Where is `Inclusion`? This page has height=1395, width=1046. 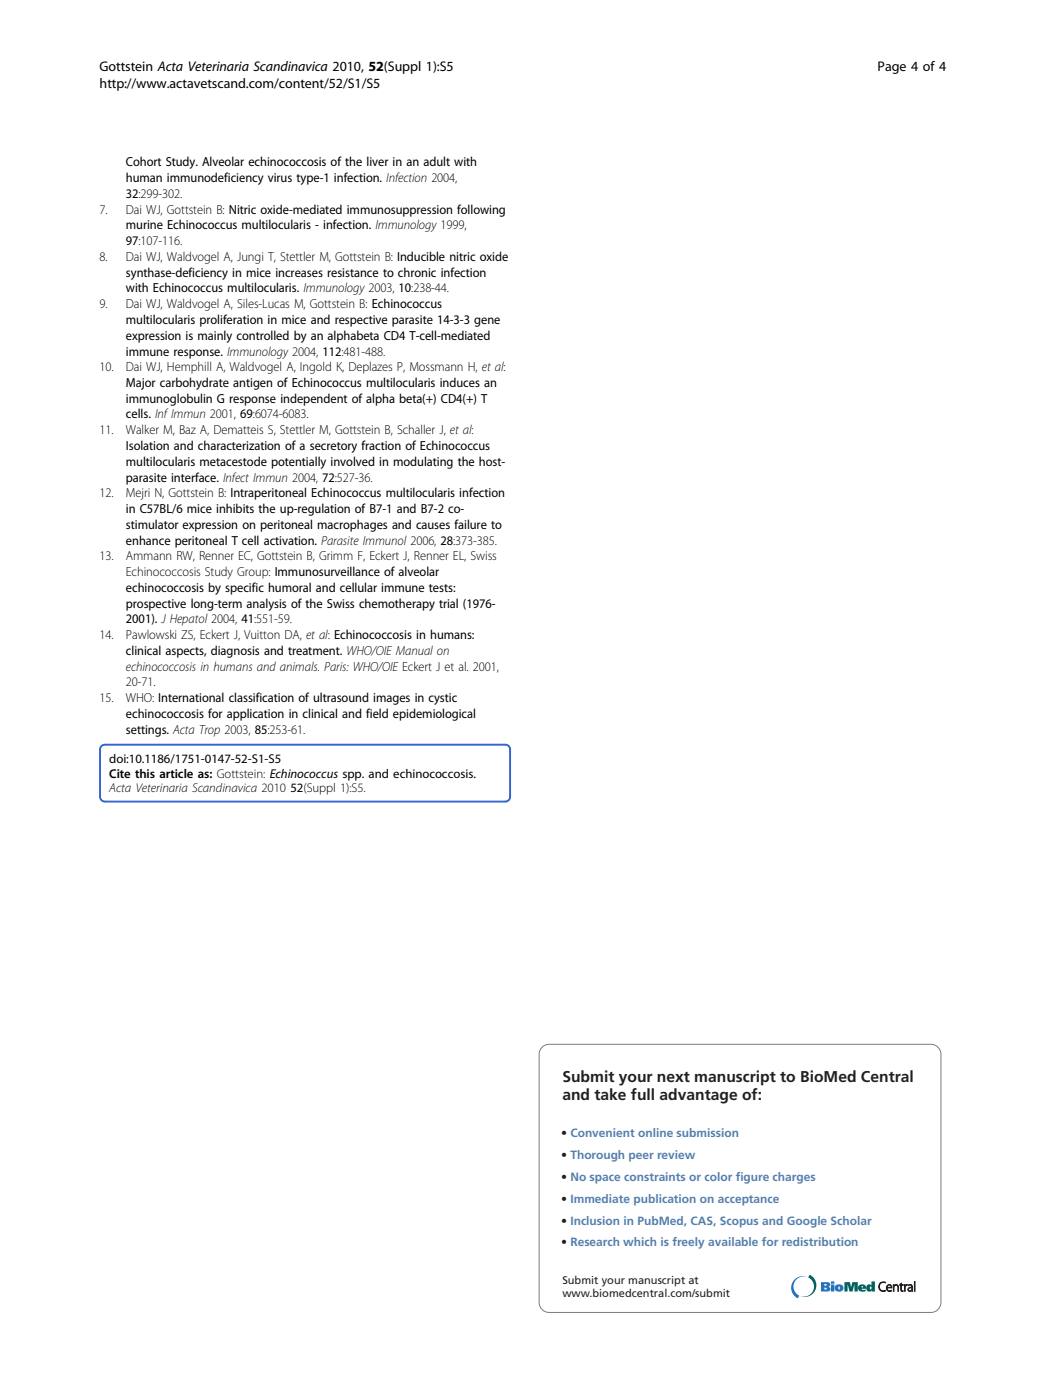 Inclusion is located at coordinates (595, 1220).
